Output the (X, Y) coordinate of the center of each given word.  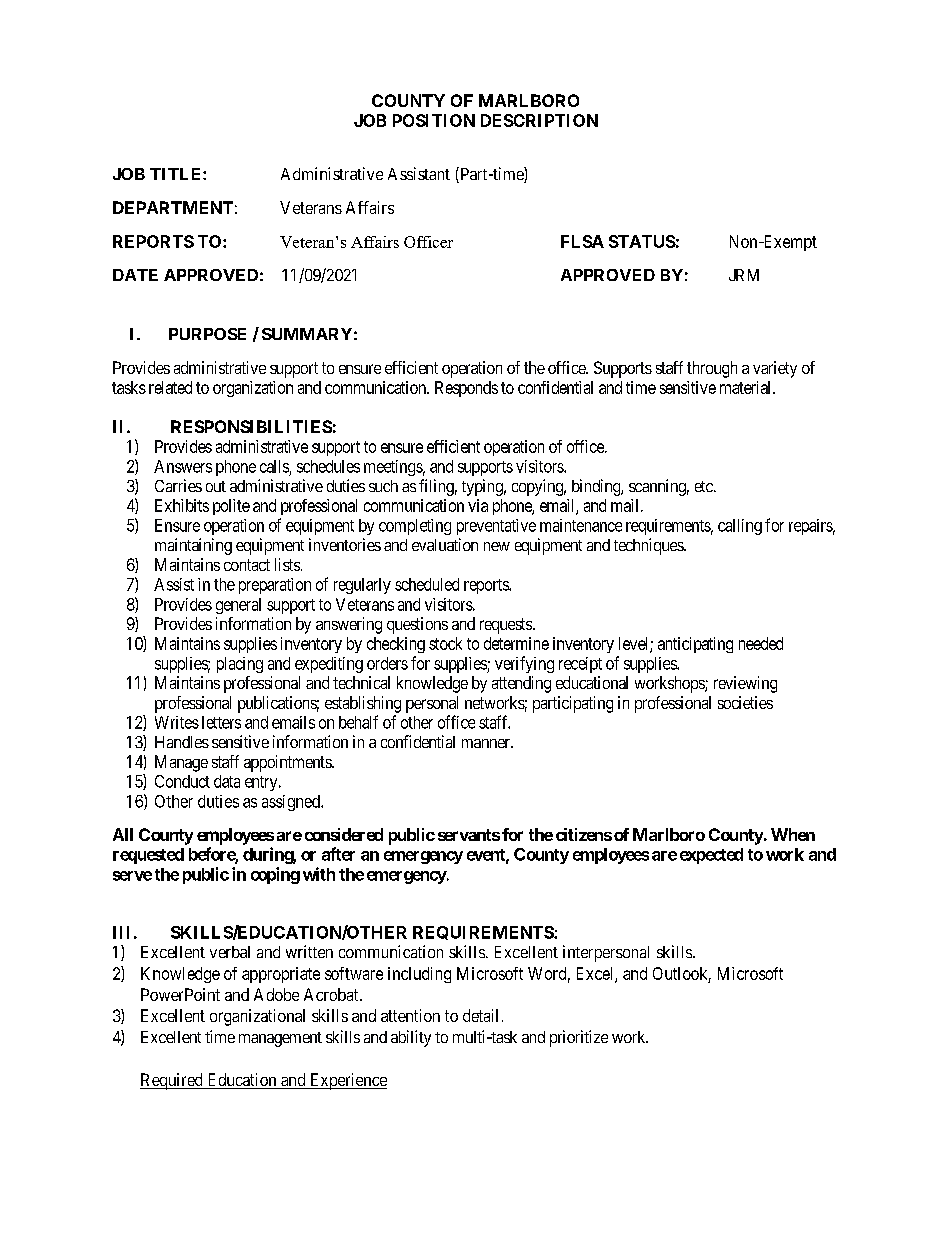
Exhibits (182, 505)
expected (711, 856)
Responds (466, 389)
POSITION (434, 120)
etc (705, 486)
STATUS (642, 241)
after (338, 854)
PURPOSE (207, 334)
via (478, 505)
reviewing (745, 684)
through (712, 369)
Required (172, 1081)
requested (148, 856)
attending (521, 684)
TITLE (177, 174)
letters (221, 722)
